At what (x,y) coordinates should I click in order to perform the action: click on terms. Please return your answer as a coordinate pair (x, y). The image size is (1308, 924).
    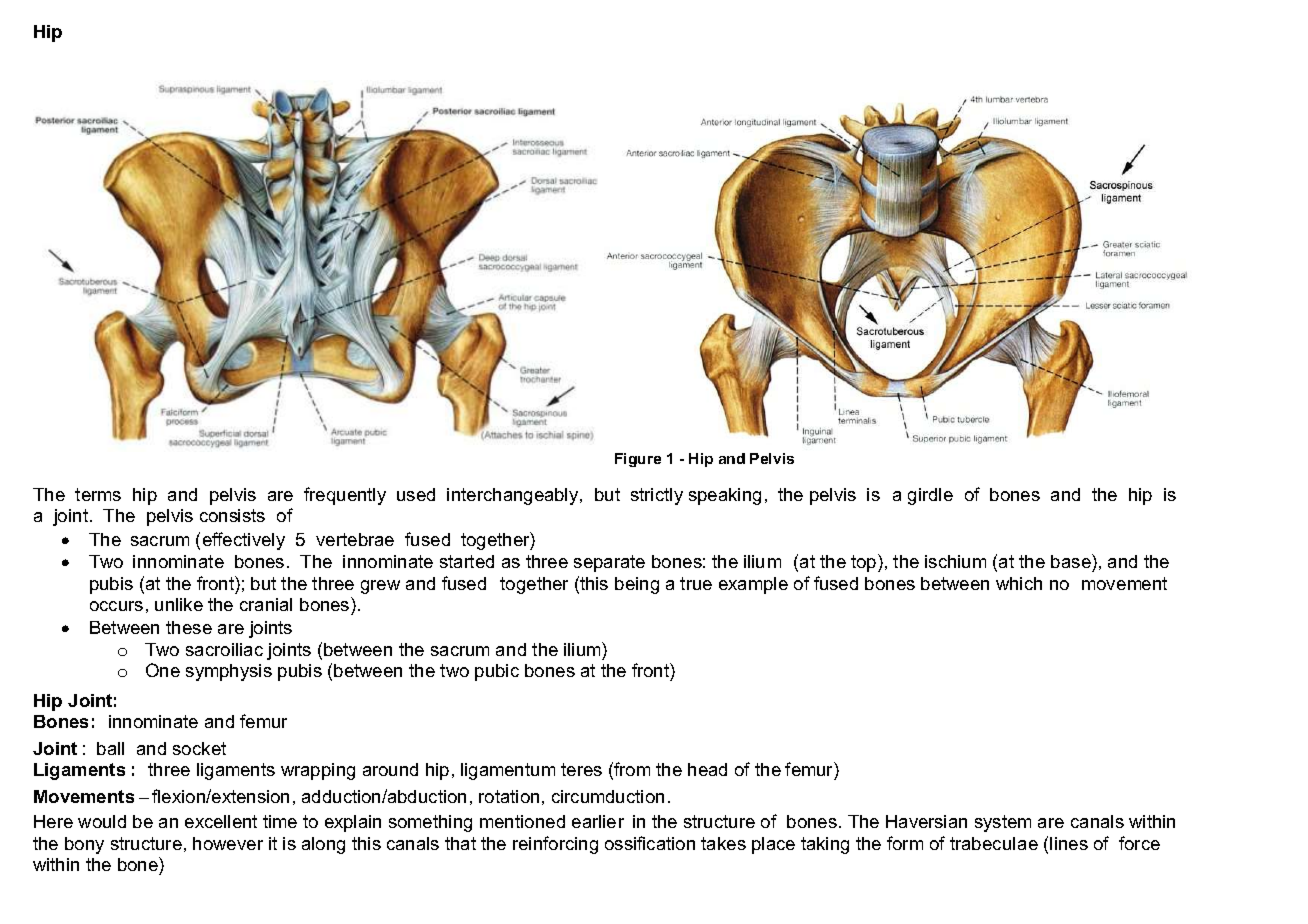
    Looking at the image, I should click on (98, 494).
